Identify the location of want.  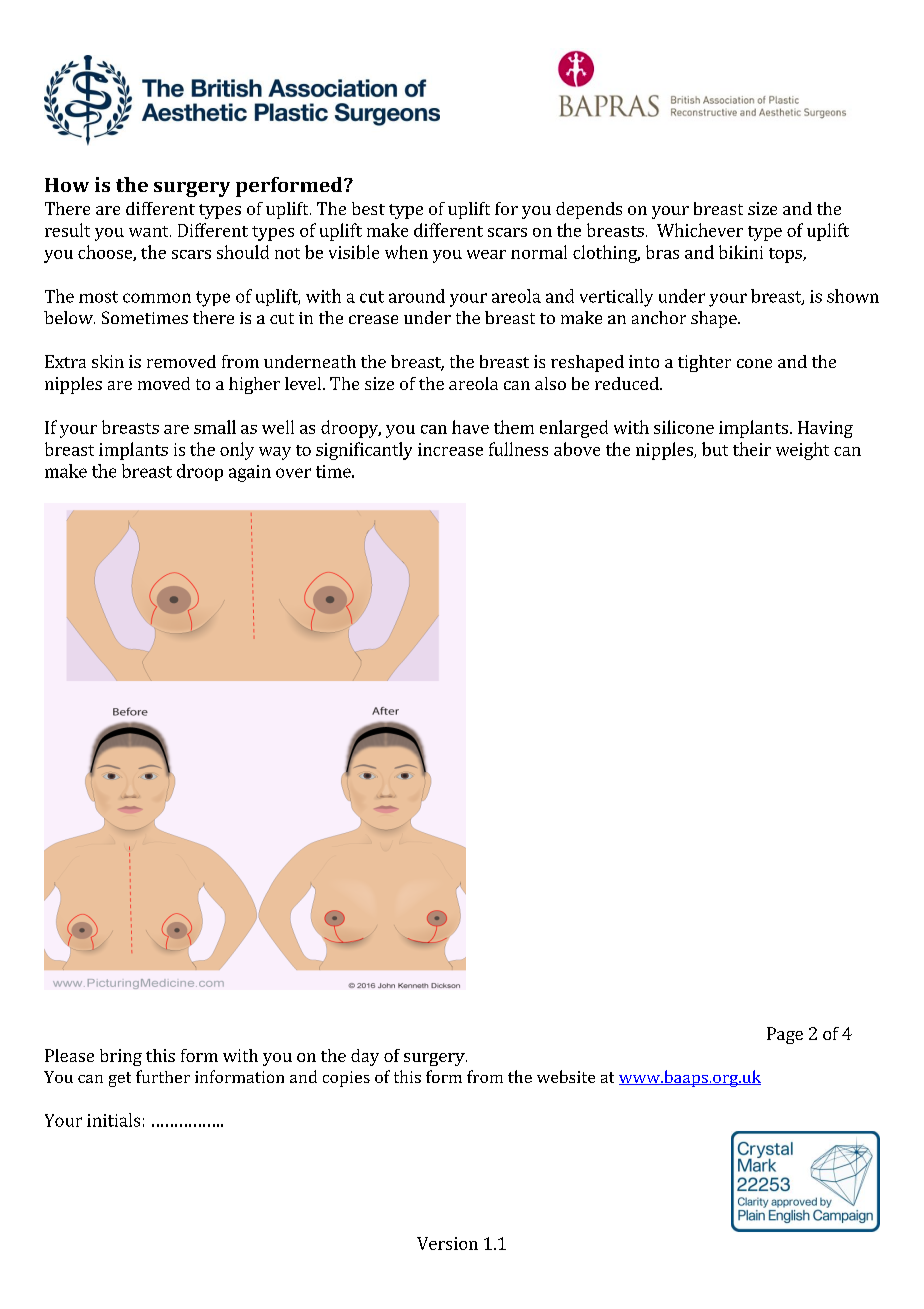
(150, 231).
